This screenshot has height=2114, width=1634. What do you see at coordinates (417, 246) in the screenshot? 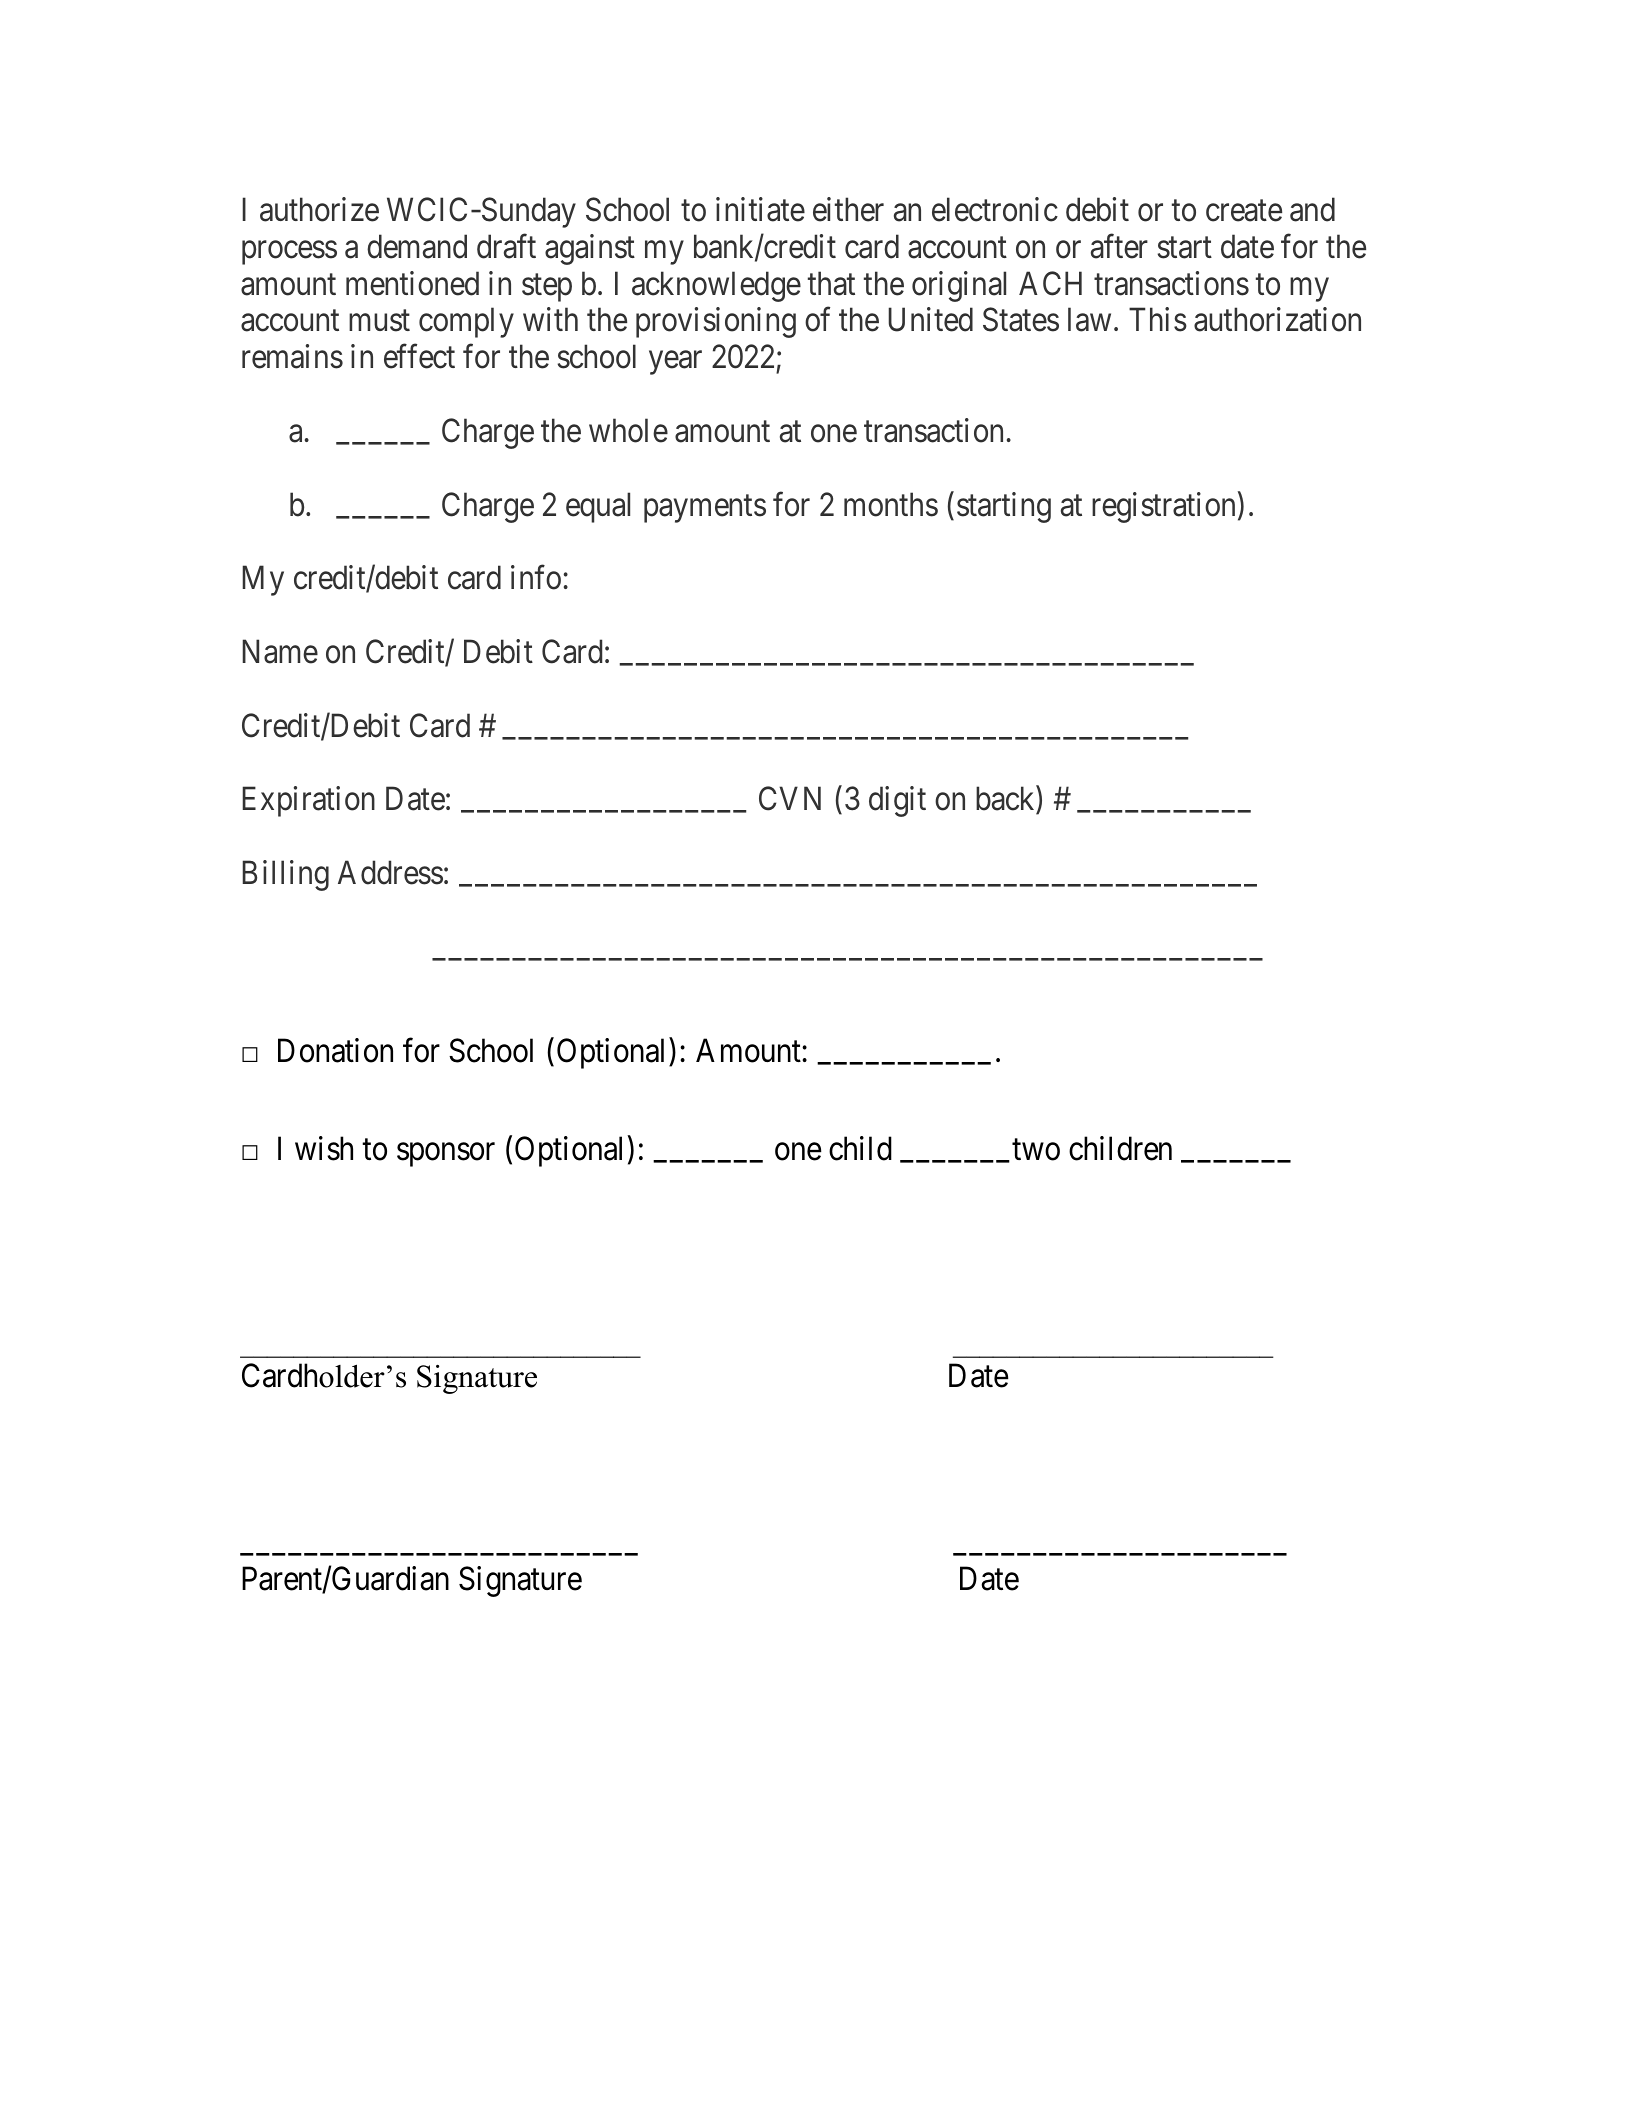
I see `demand` at bounding box center [417, 246].
